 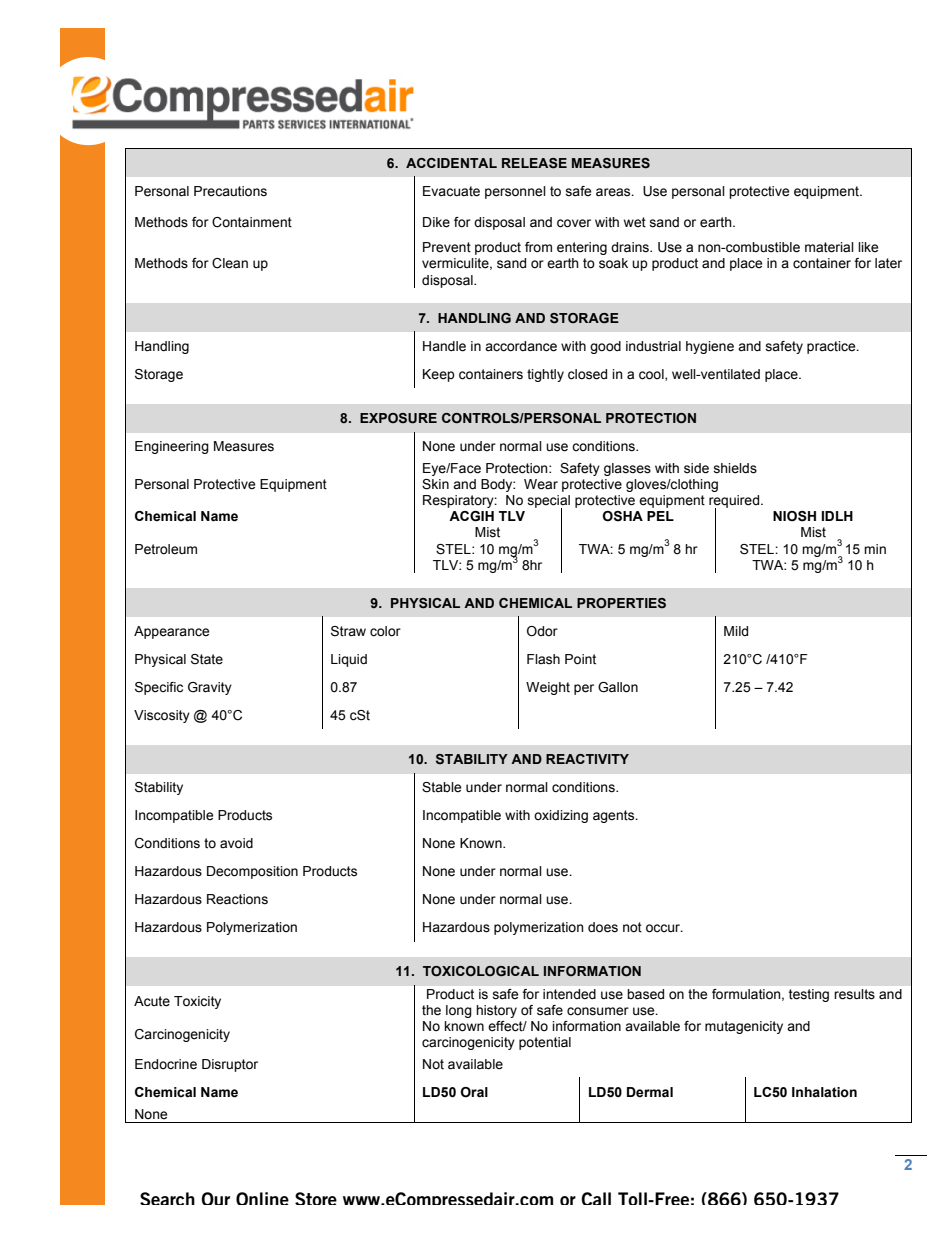 What do you see at coordinates (829, 247) in the screenshot?
I see `material` at bounding box center [829, 247].
